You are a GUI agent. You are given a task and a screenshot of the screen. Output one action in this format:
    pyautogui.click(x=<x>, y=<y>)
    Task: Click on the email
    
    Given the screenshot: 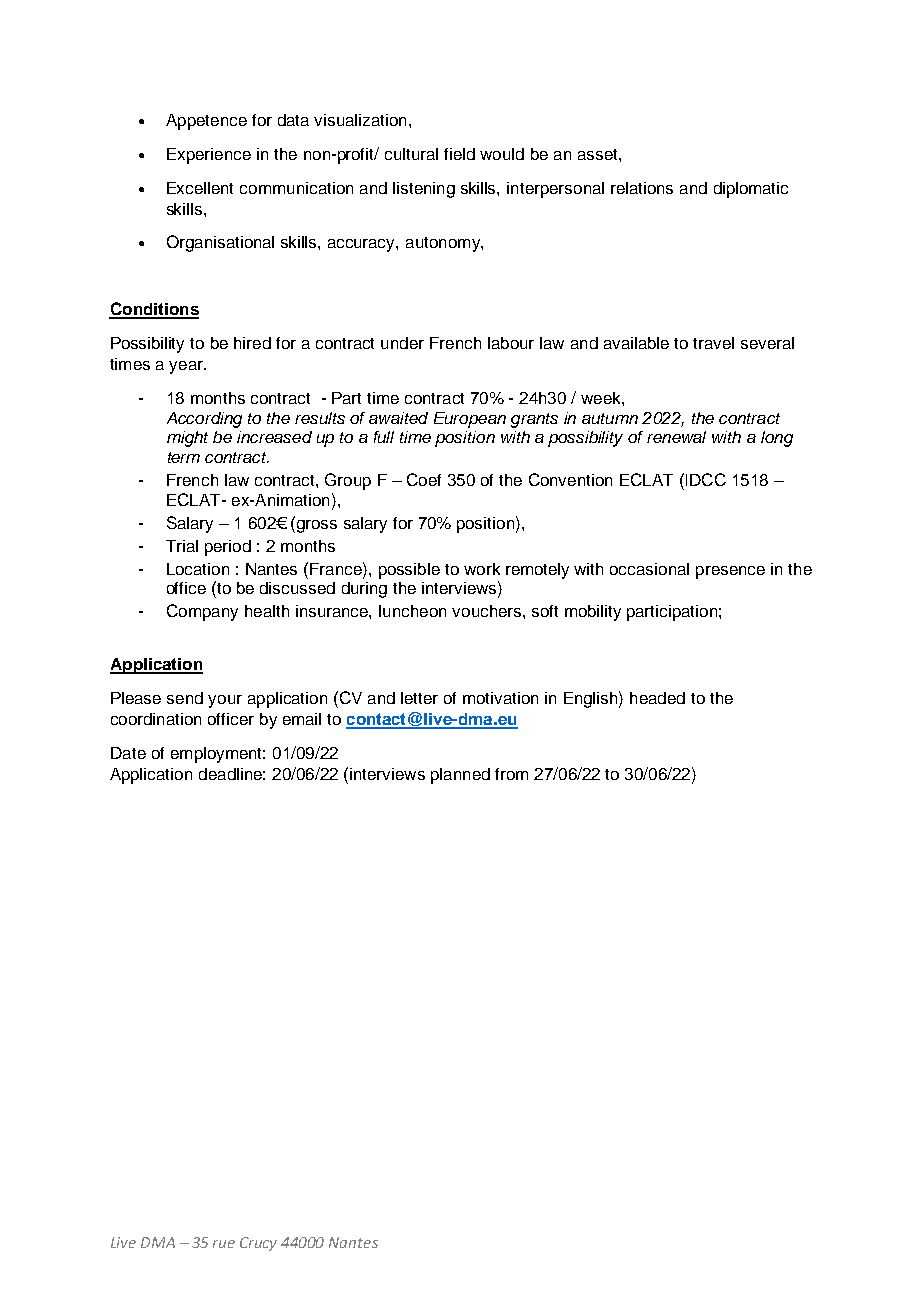 What is the action you would take?
    pyautogui.click(x=302, y=719)
